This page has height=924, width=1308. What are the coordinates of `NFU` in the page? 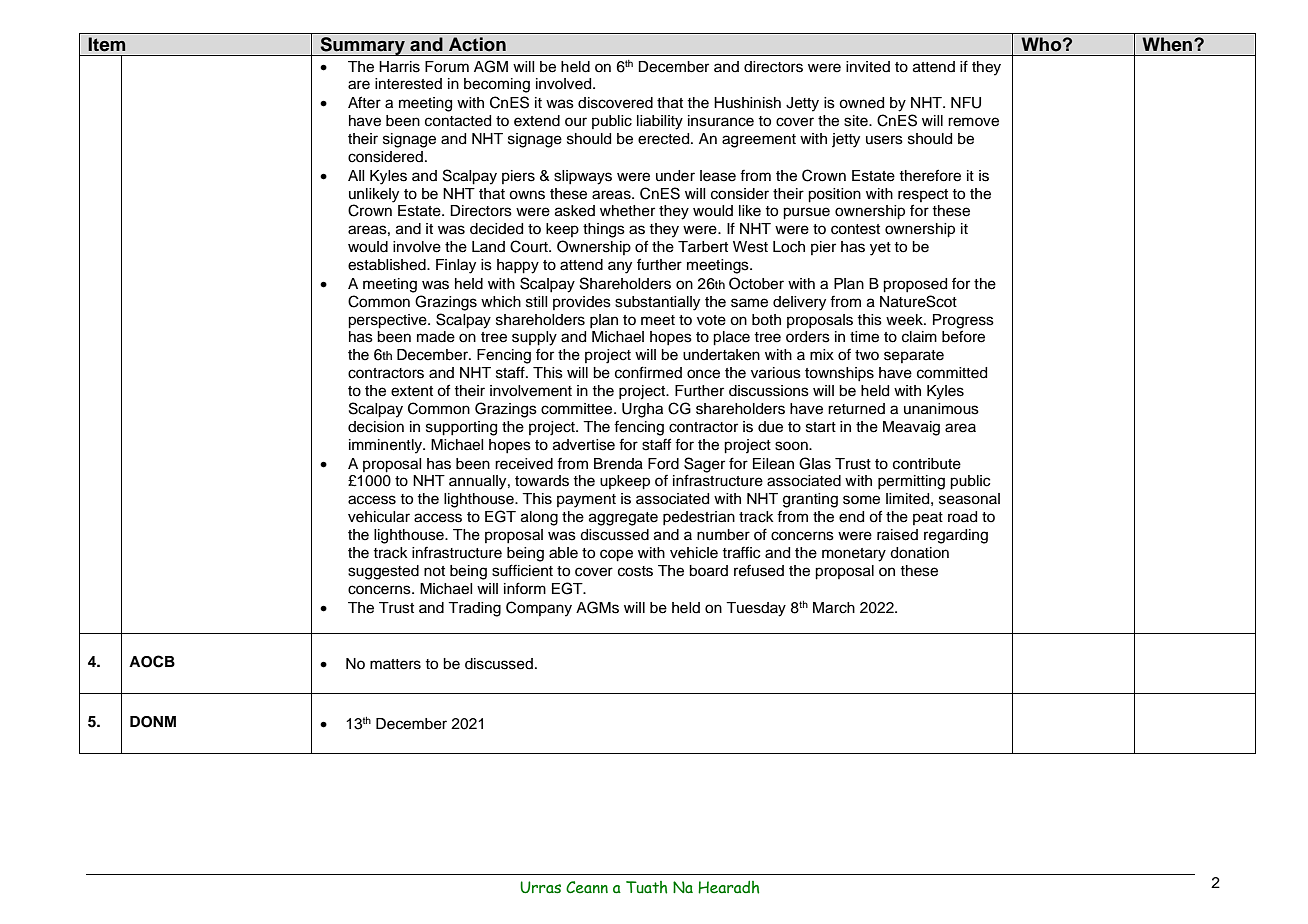 It's located at (966, 103).
